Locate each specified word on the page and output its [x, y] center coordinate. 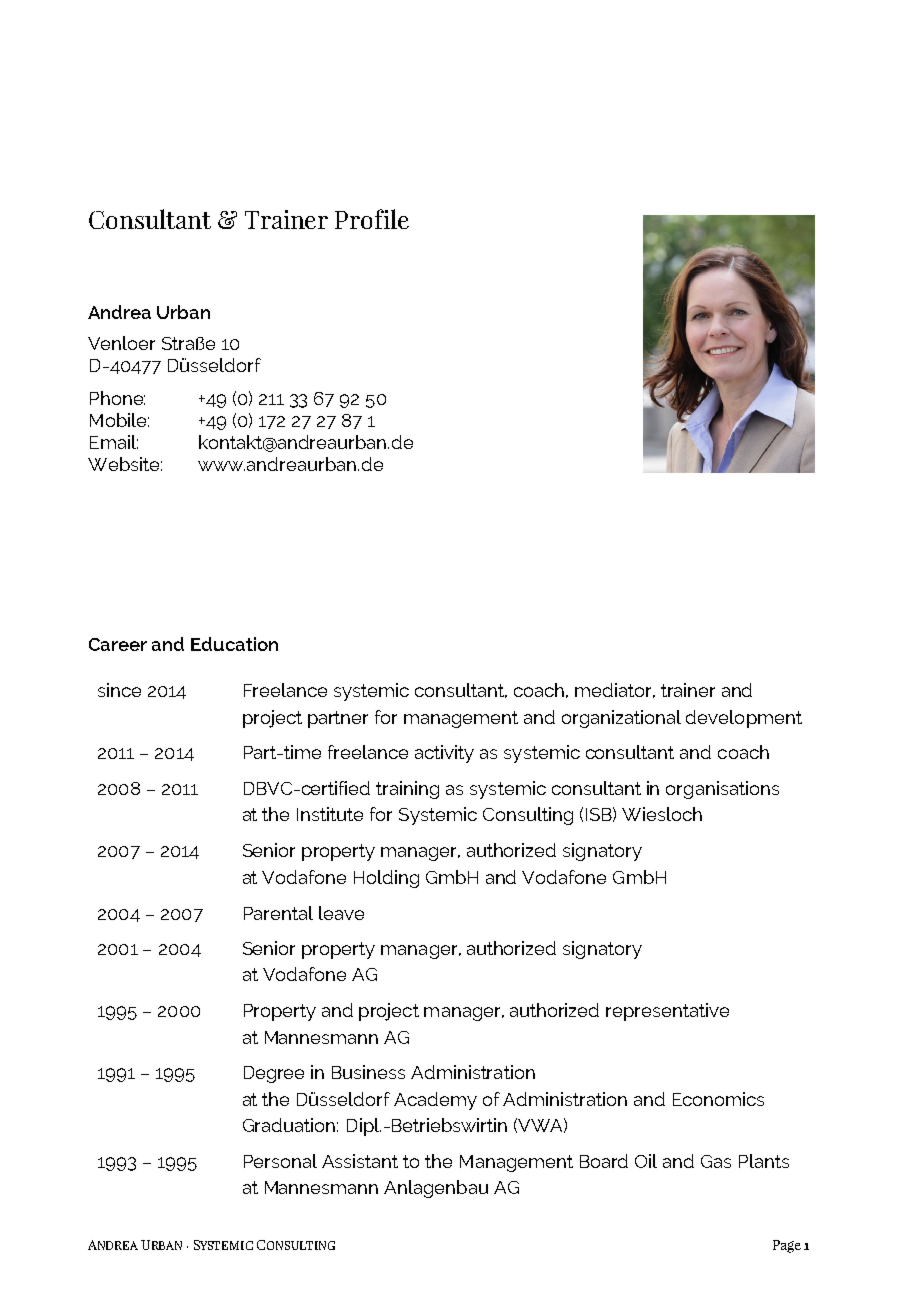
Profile [372, 219]
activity [444, 754]
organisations [722, 790]
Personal [280, 1161]
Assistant [360, 1161]
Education [234, 644]
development [744, 719]
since [119, 690]
